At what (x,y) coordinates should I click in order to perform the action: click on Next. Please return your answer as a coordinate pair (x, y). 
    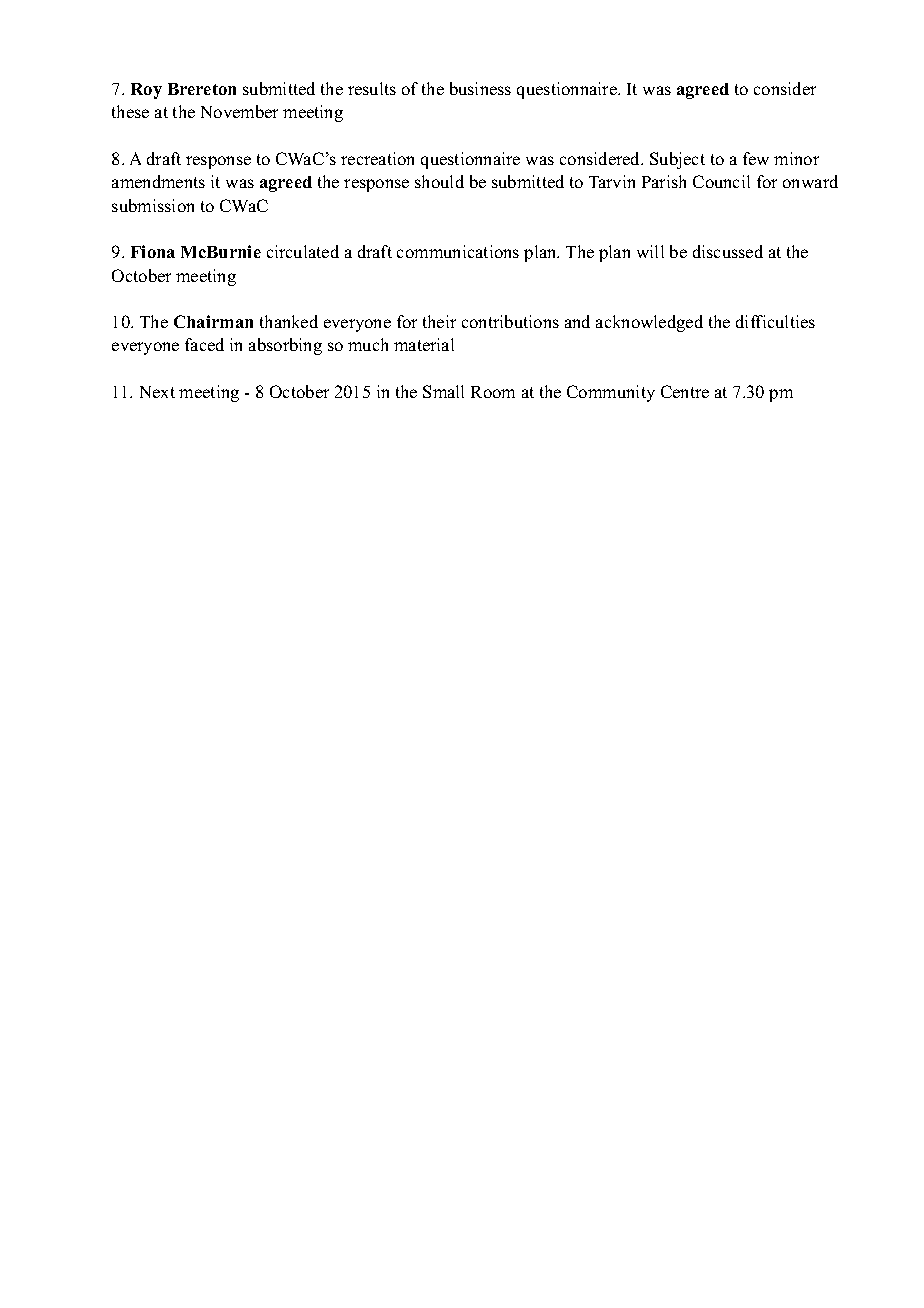
    Looking at the image, I should click on (157, 392).
